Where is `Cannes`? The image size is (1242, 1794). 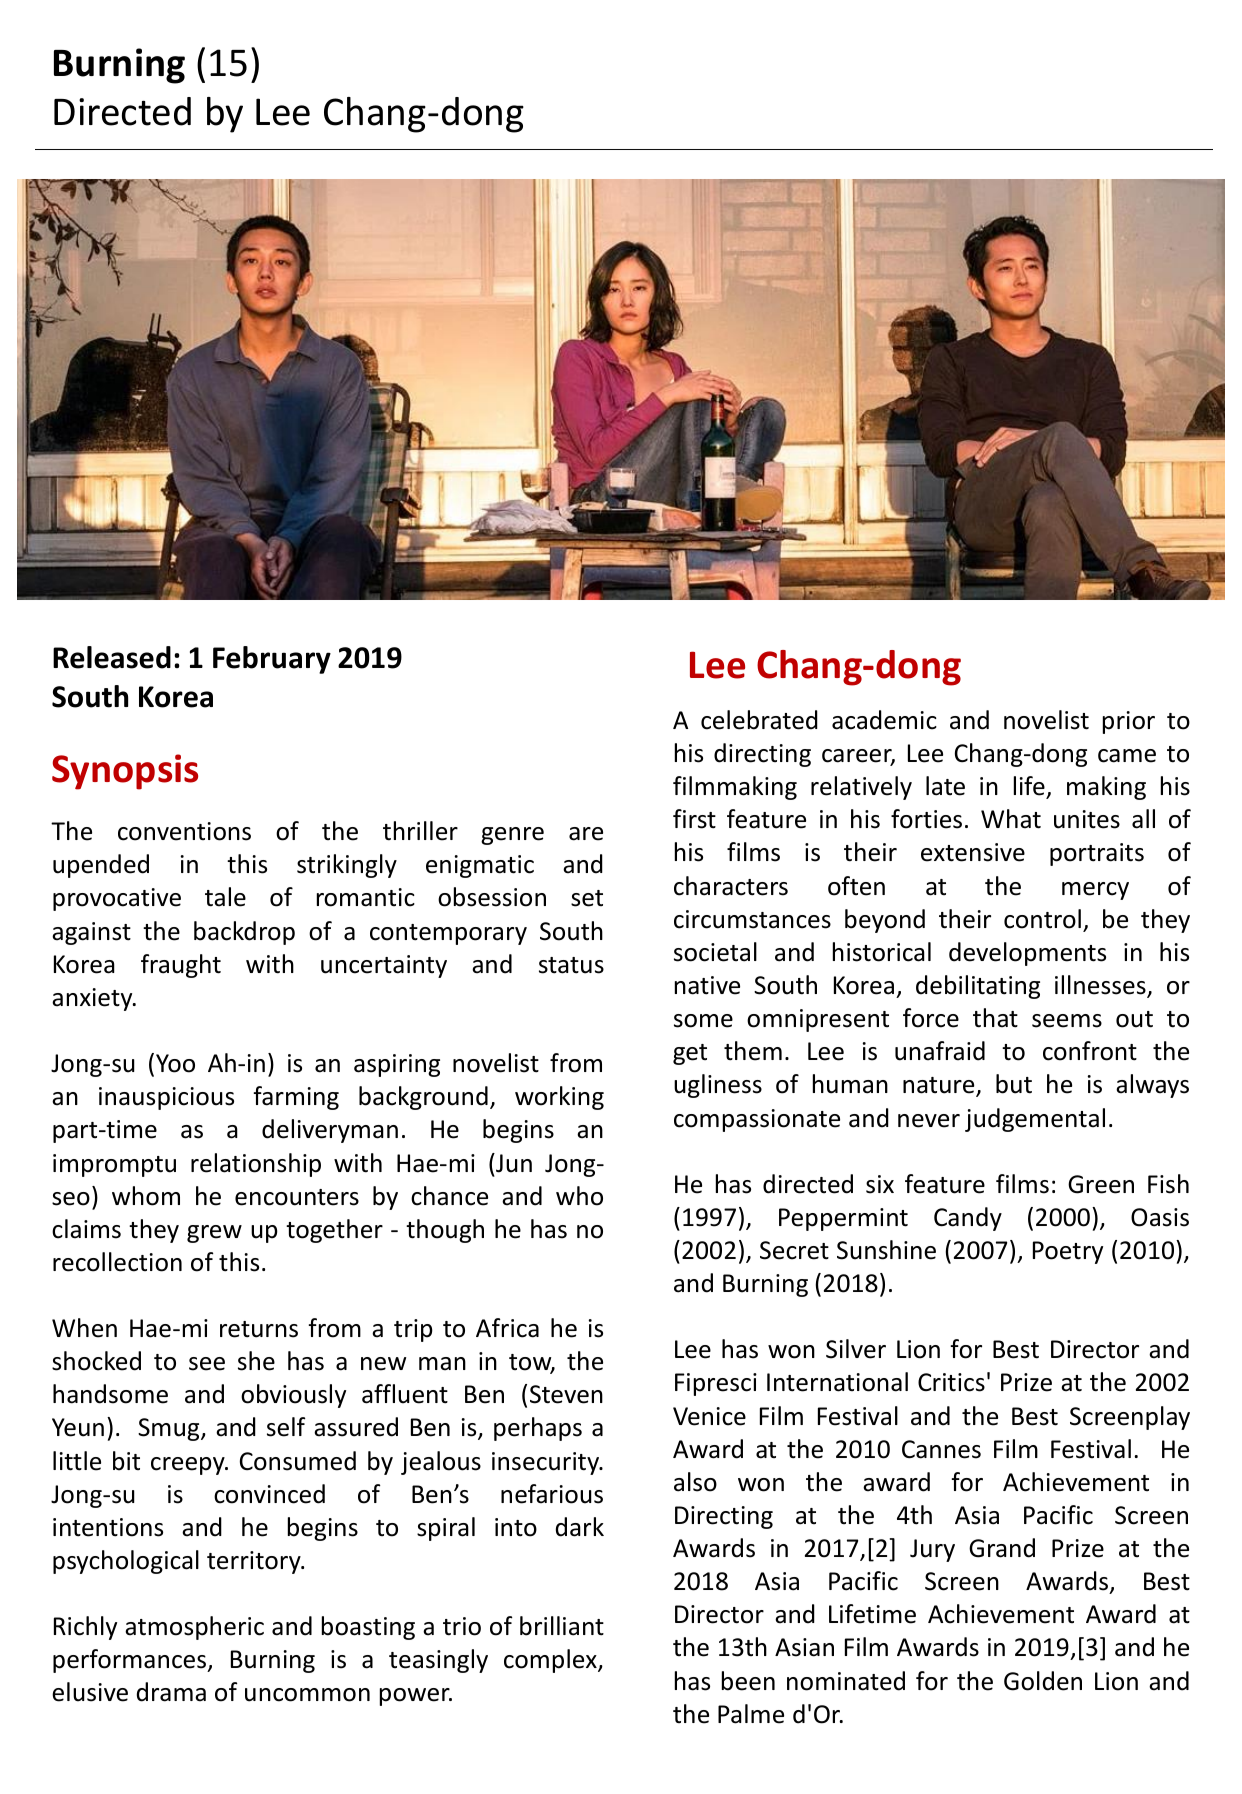
Cannes is located at coordinates (941, 1449).
